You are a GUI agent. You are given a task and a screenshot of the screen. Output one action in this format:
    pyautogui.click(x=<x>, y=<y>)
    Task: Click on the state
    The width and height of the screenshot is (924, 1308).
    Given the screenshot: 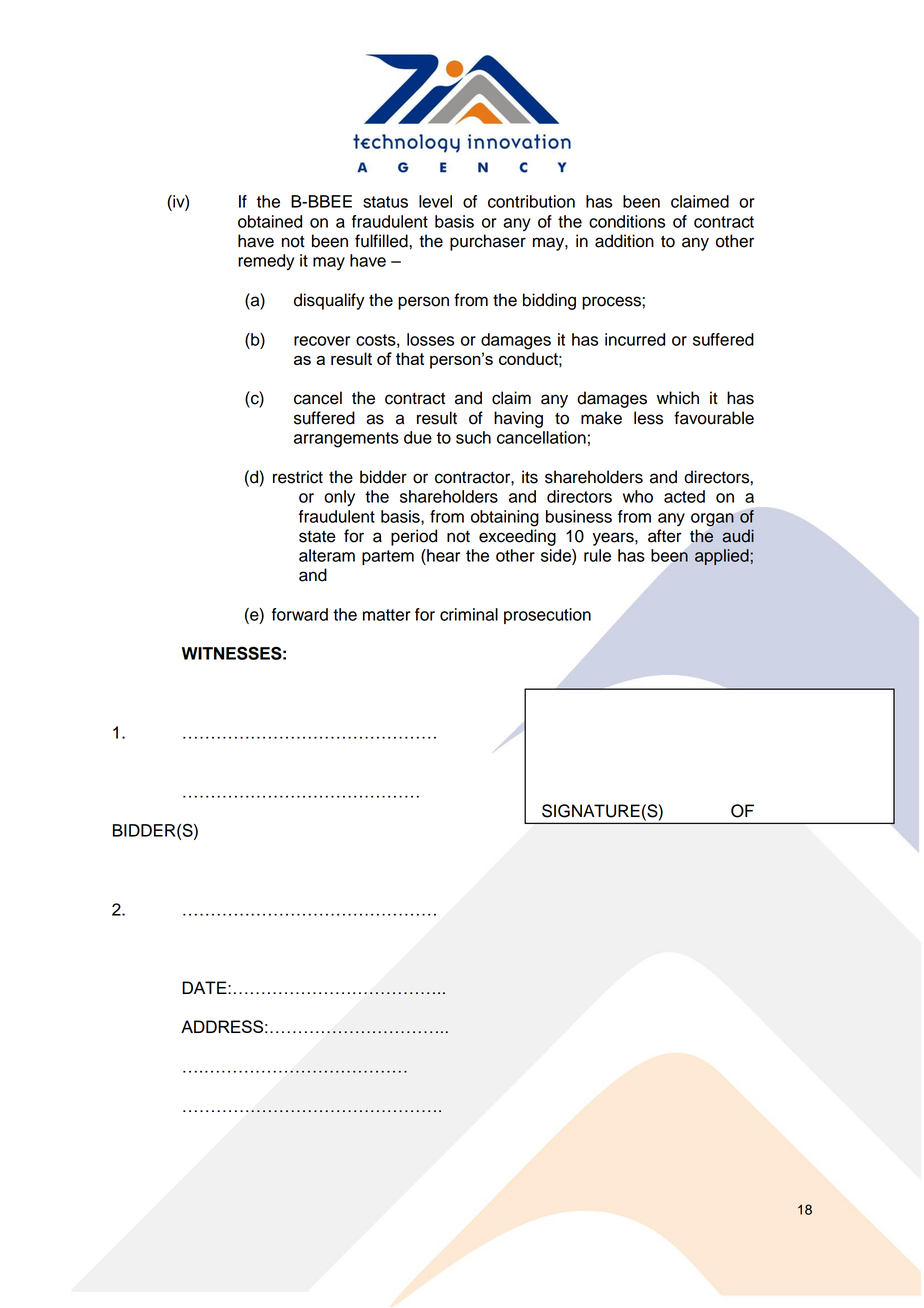 What is the action you would take?
    pyautogui.click(x=317, y=537)
